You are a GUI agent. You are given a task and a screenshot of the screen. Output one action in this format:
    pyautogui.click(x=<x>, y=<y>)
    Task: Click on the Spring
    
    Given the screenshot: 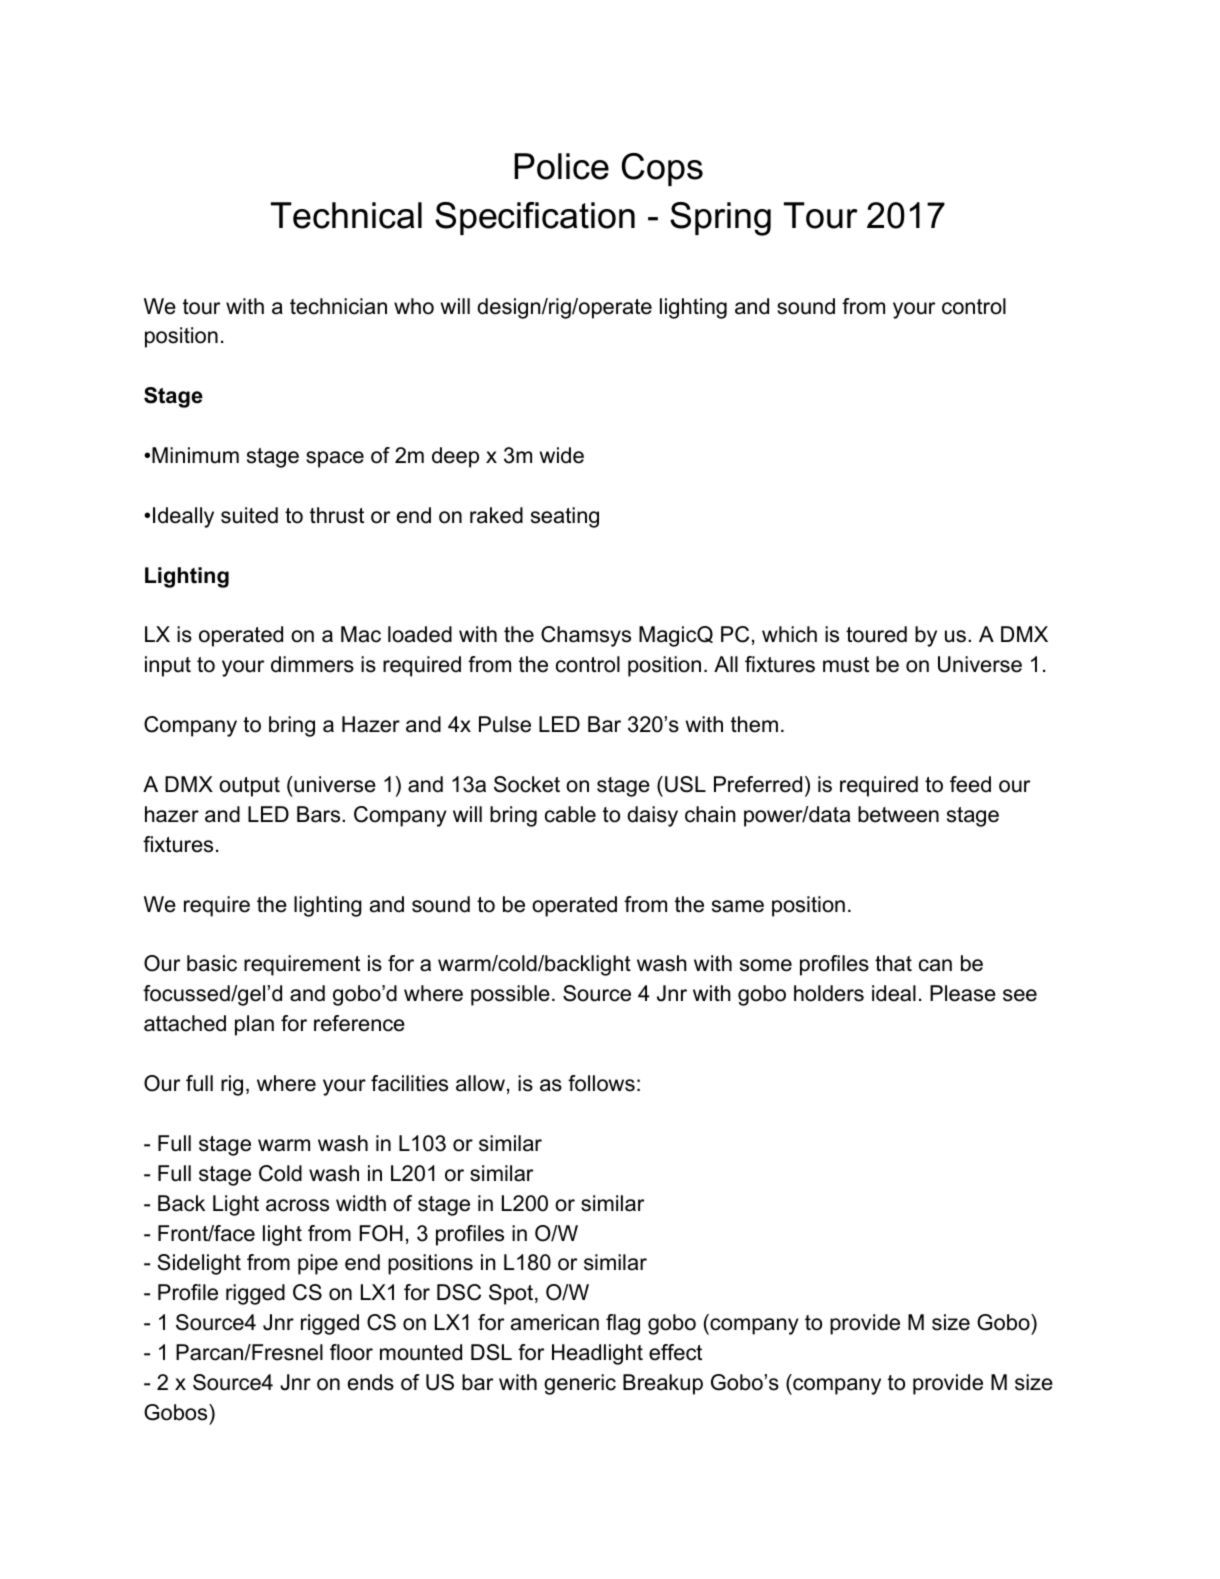 What is the action you would take?
    pyautogui.click(x=720, y=219)
